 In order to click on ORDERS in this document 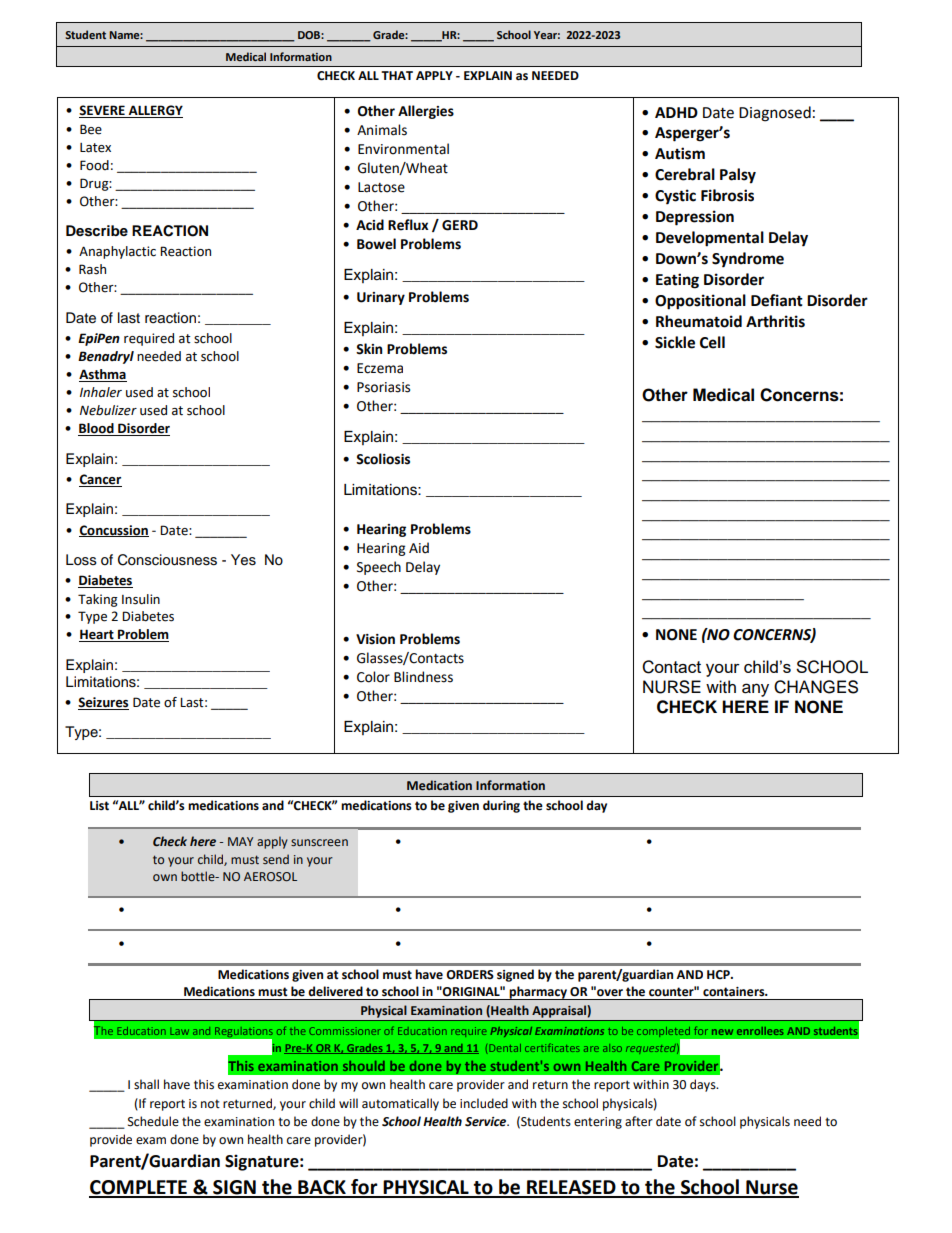, I will do `click(470, 975)`.
